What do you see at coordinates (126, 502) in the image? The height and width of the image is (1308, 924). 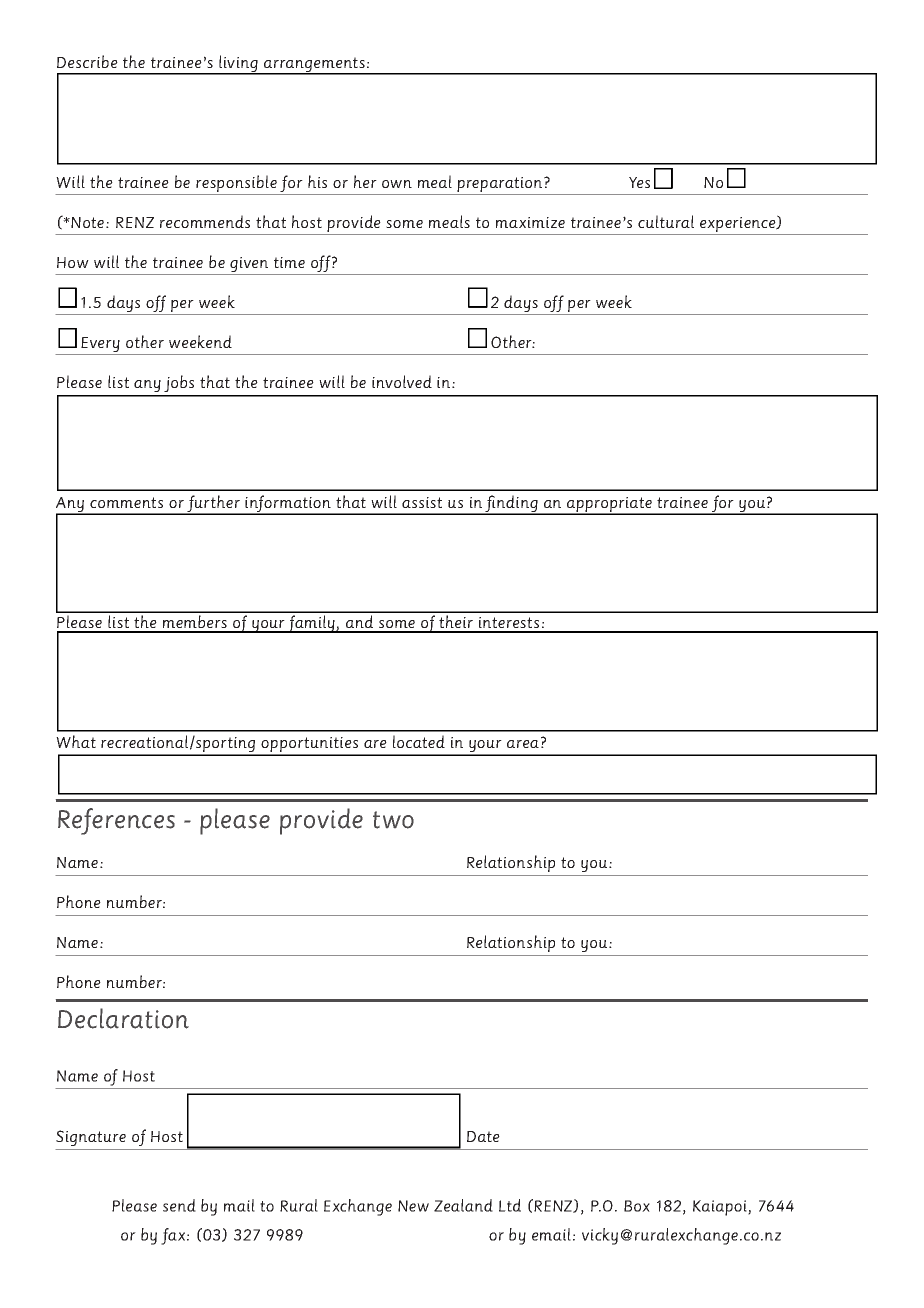 I see `comments` at bounding box center [126, 502].
